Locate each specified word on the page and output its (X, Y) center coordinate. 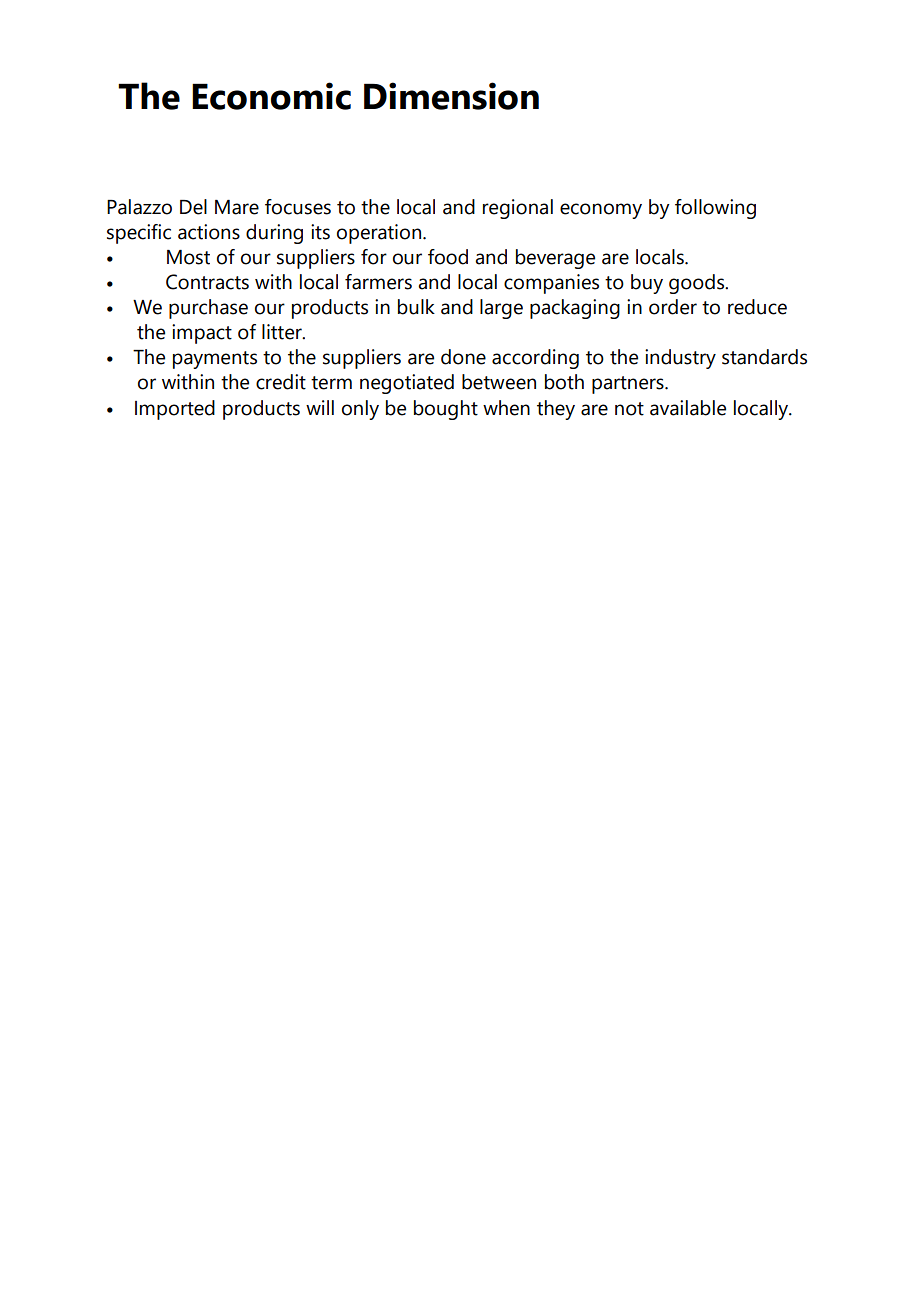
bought (446, 410)
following (715, 209)
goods (697, 284)
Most (188, 257)
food (448, 257)
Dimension (451, 96)
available (688, 408)
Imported (175, 410)
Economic (271, 96)
